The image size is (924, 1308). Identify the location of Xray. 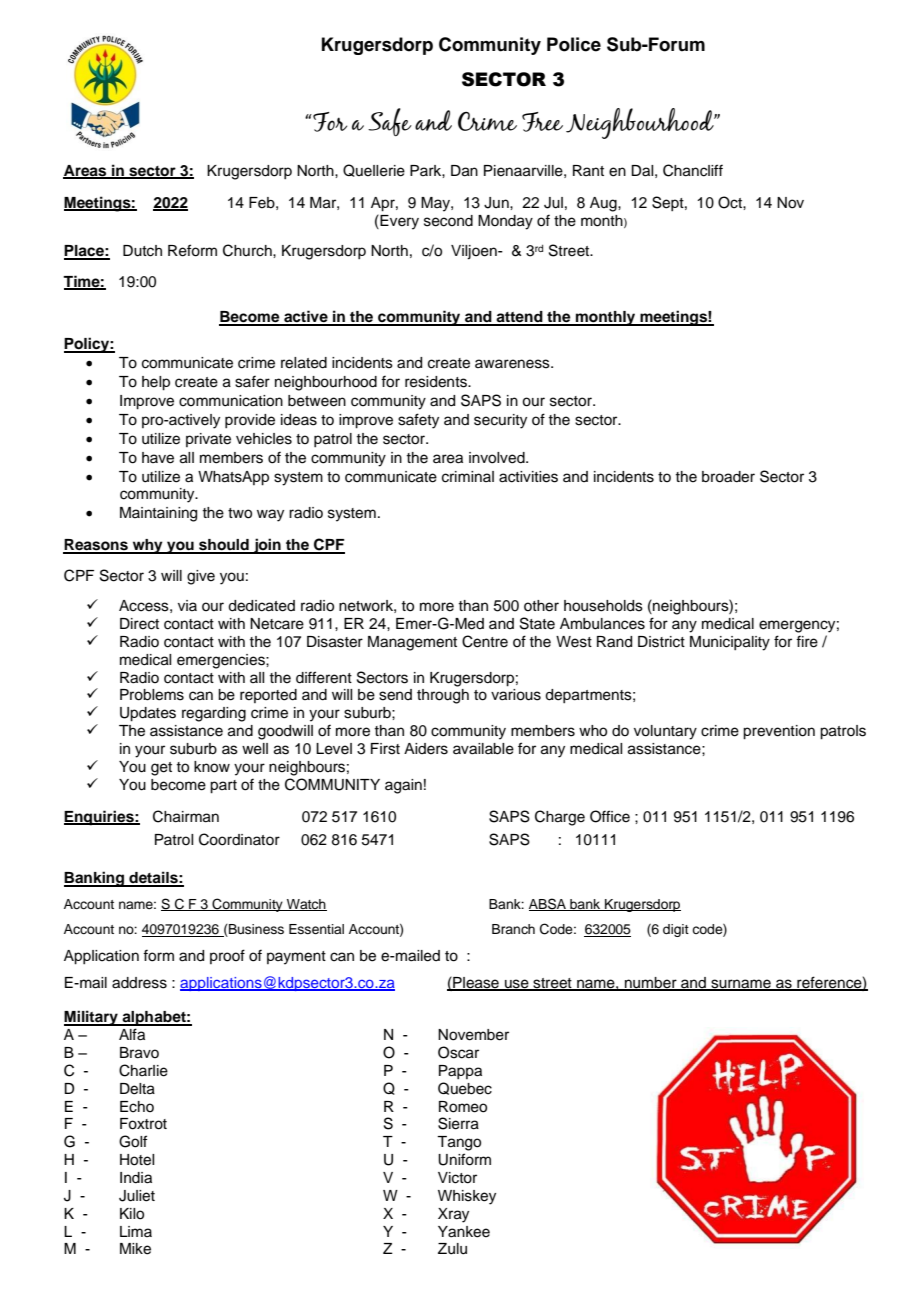
(453, 1215).
